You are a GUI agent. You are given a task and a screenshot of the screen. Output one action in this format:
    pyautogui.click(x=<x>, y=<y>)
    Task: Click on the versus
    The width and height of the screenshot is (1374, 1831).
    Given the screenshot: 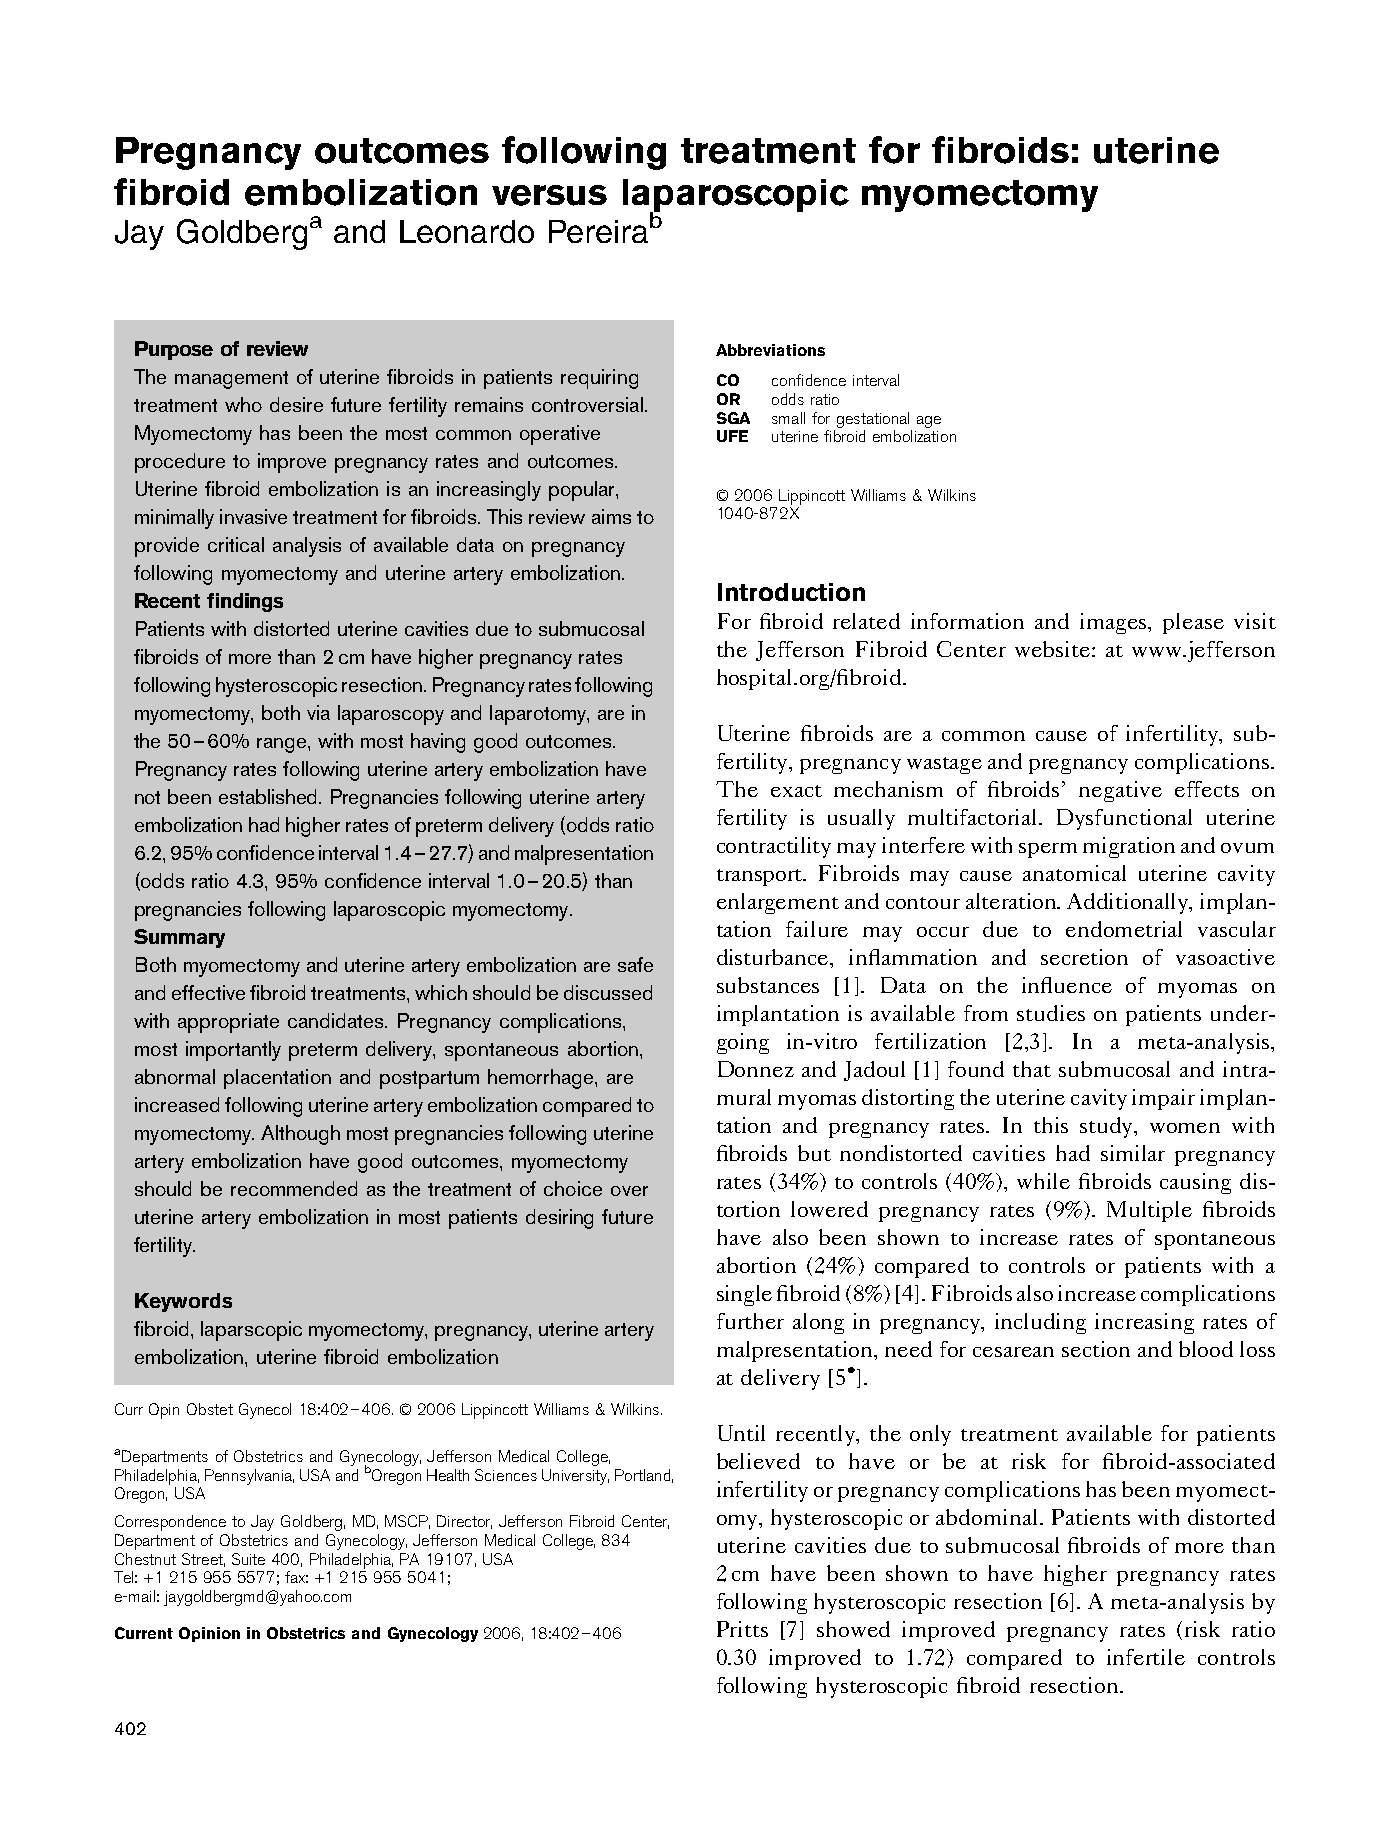 What is the action you would take?
    pyautogui.click(x=549, y=195)
